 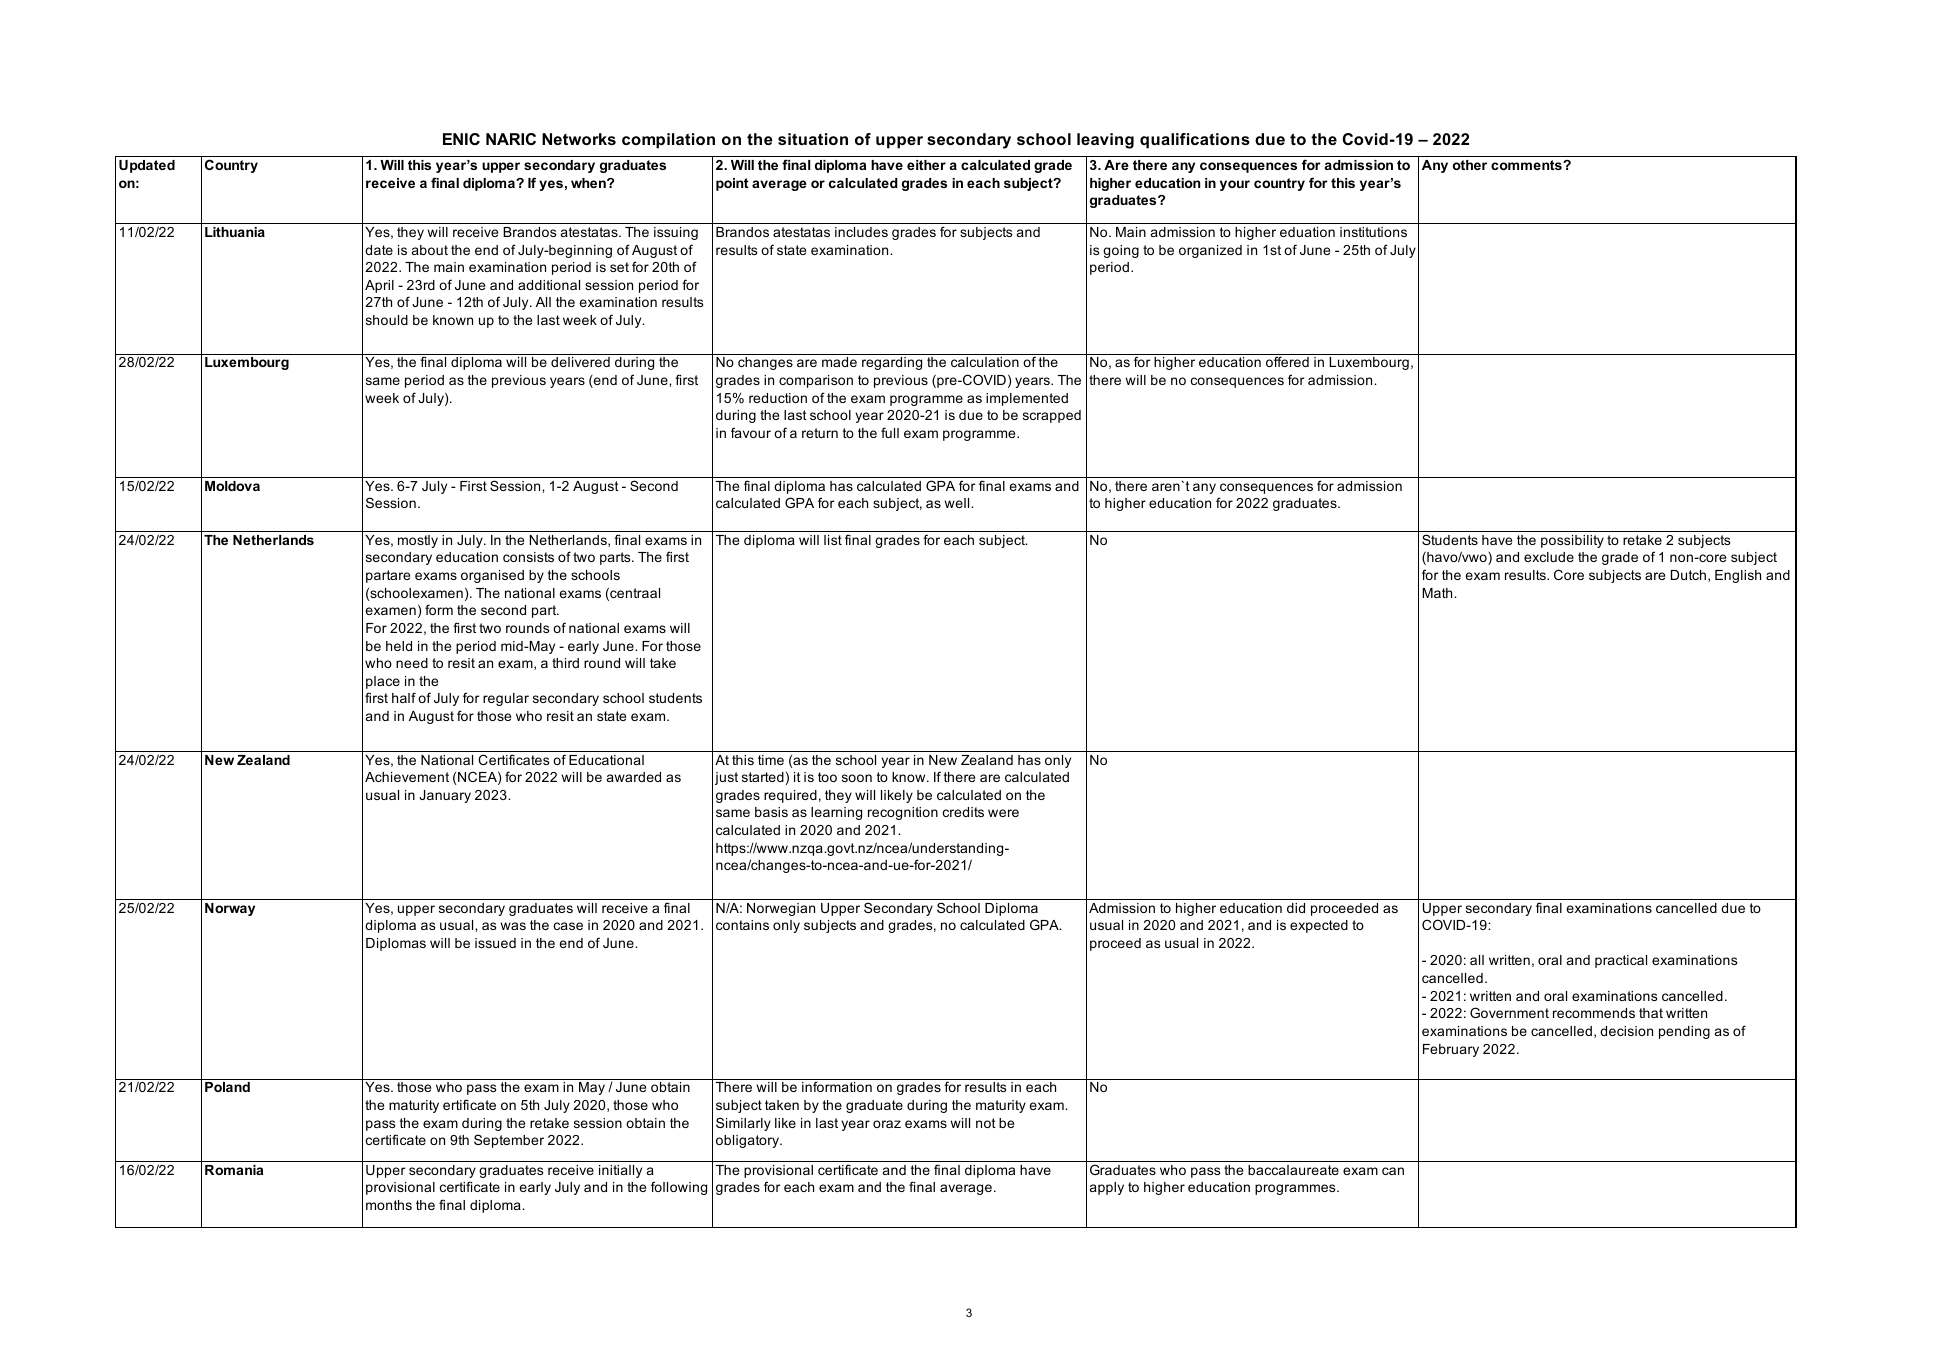 What do you see at coordinates (389, 1205) in the screenshot?
I see `months` at bounding box center [389, 1205].
